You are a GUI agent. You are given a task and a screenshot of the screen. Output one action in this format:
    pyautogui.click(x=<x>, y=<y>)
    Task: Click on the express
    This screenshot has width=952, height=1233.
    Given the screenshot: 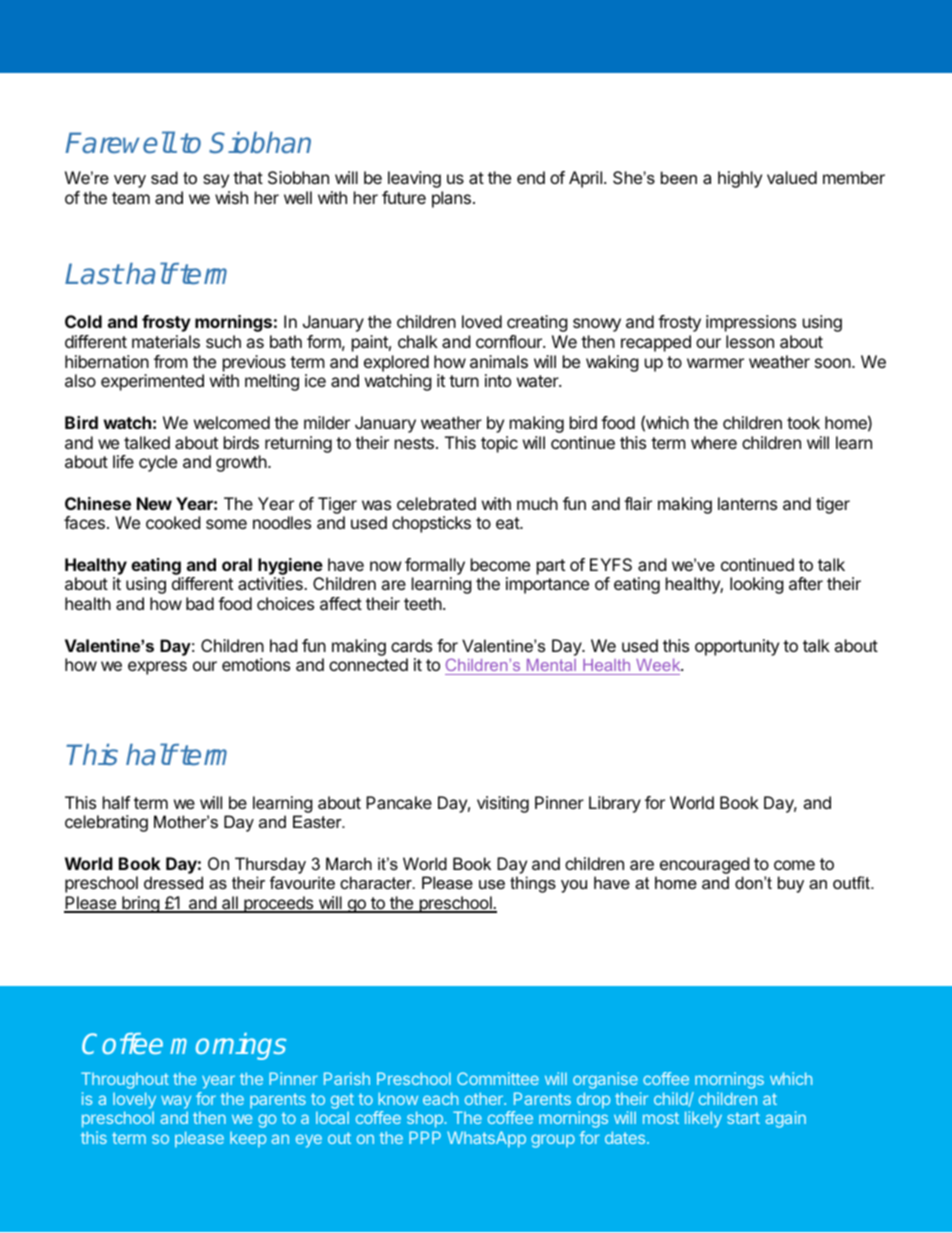 What is the action you would take?
    pyautogui.click(x=157, y=668)
